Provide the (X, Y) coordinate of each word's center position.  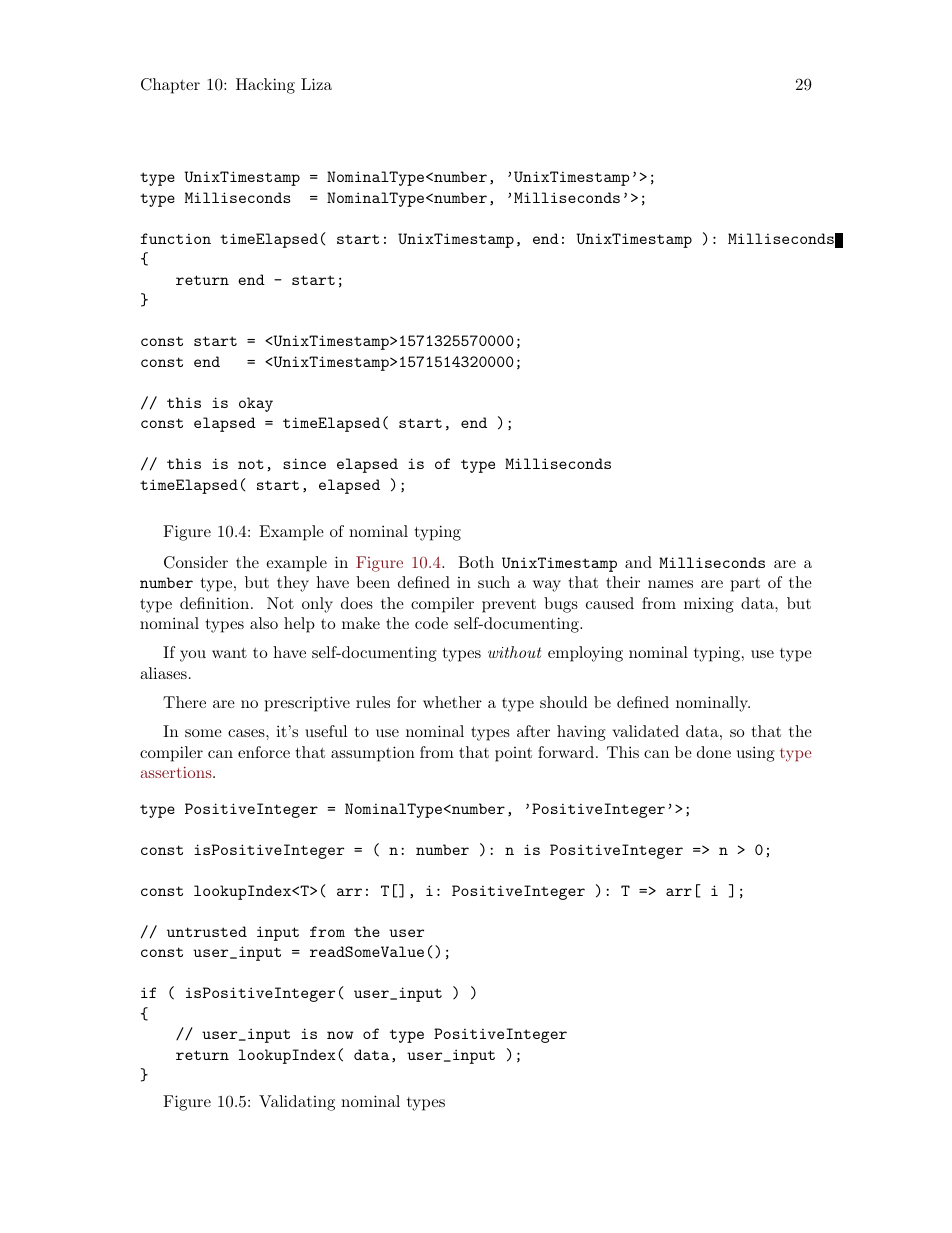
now (340, 1035)
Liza (316, 84)
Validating (297, 1103)
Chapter (170, 86)
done (714, 752)
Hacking (265, 86)
